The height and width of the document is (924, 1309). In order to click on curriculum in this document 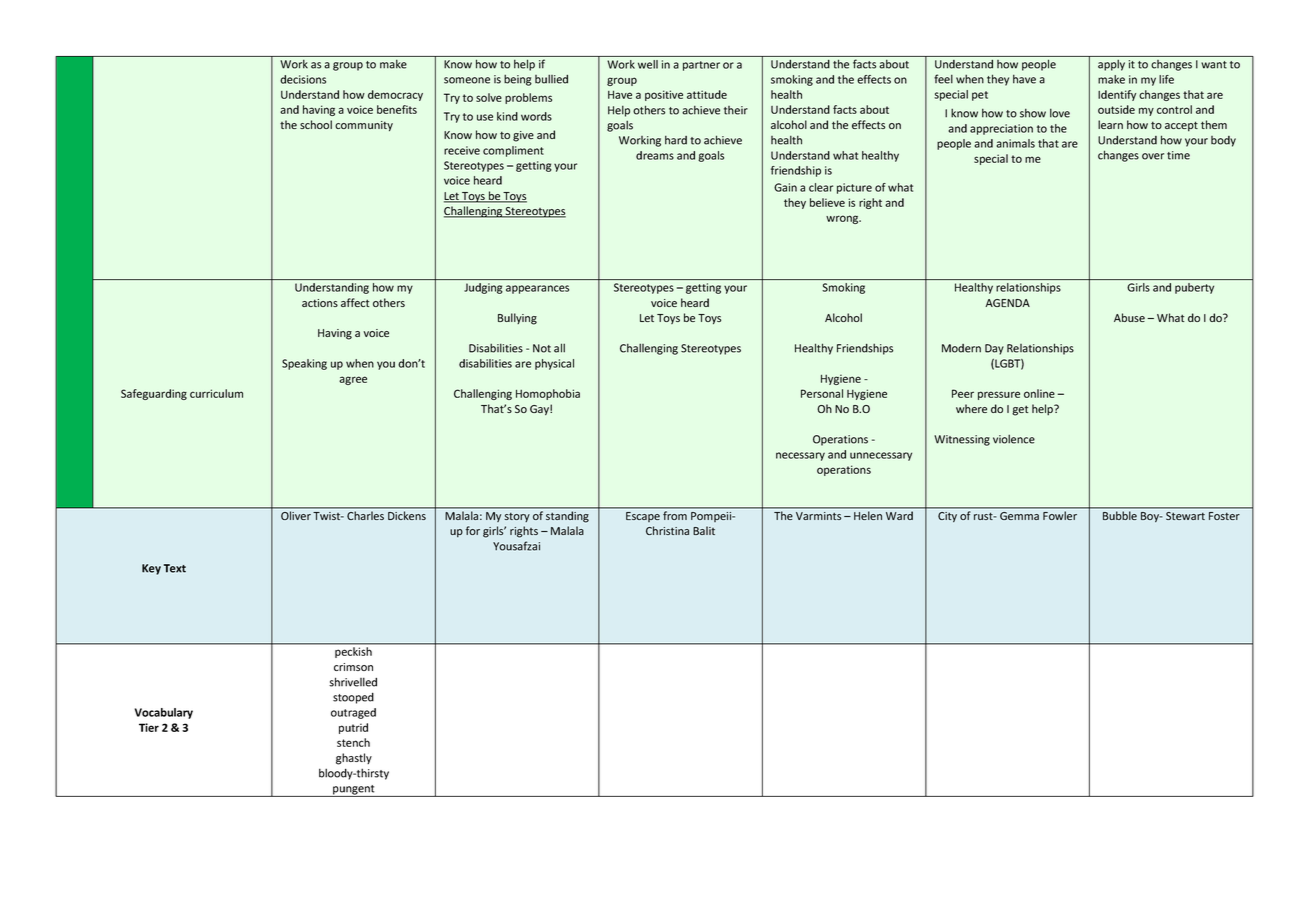, I will do `click(216, 393)`.
